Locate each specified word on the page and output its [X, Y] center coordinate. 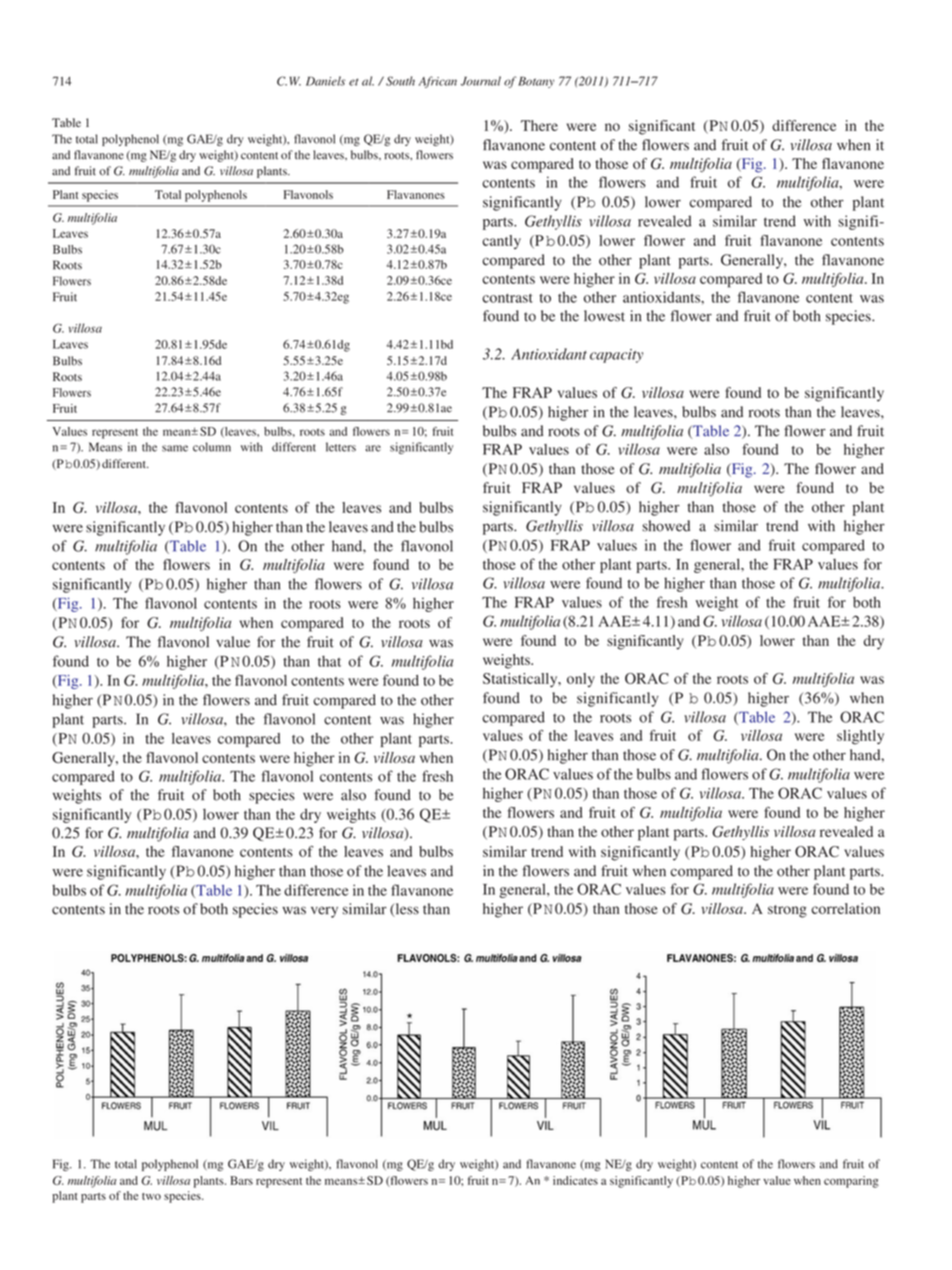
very [324, 912]
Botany [536, 82]
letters [341, 447]
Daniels [325, 81]
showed [666, 526]
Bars [241, 1180]
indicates [575, 1180]
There [539, 125]
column [212, 447]
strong [787, 911]
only [581, 680]
